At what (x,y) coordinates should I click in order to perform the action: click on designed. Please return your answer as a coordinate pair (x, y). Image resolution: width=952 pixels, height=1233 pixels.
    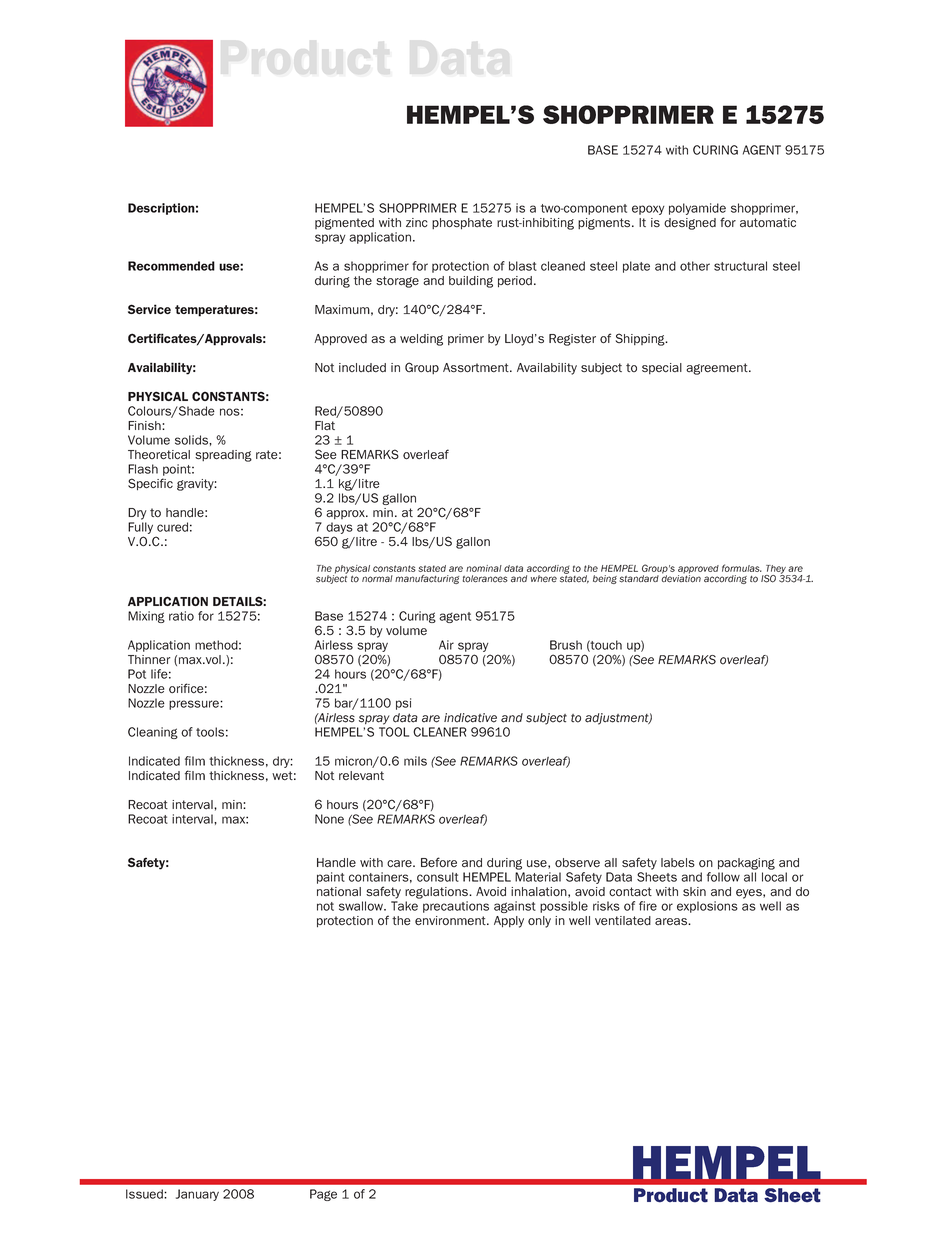
    Looking at the image, I should click on (690, 224).
